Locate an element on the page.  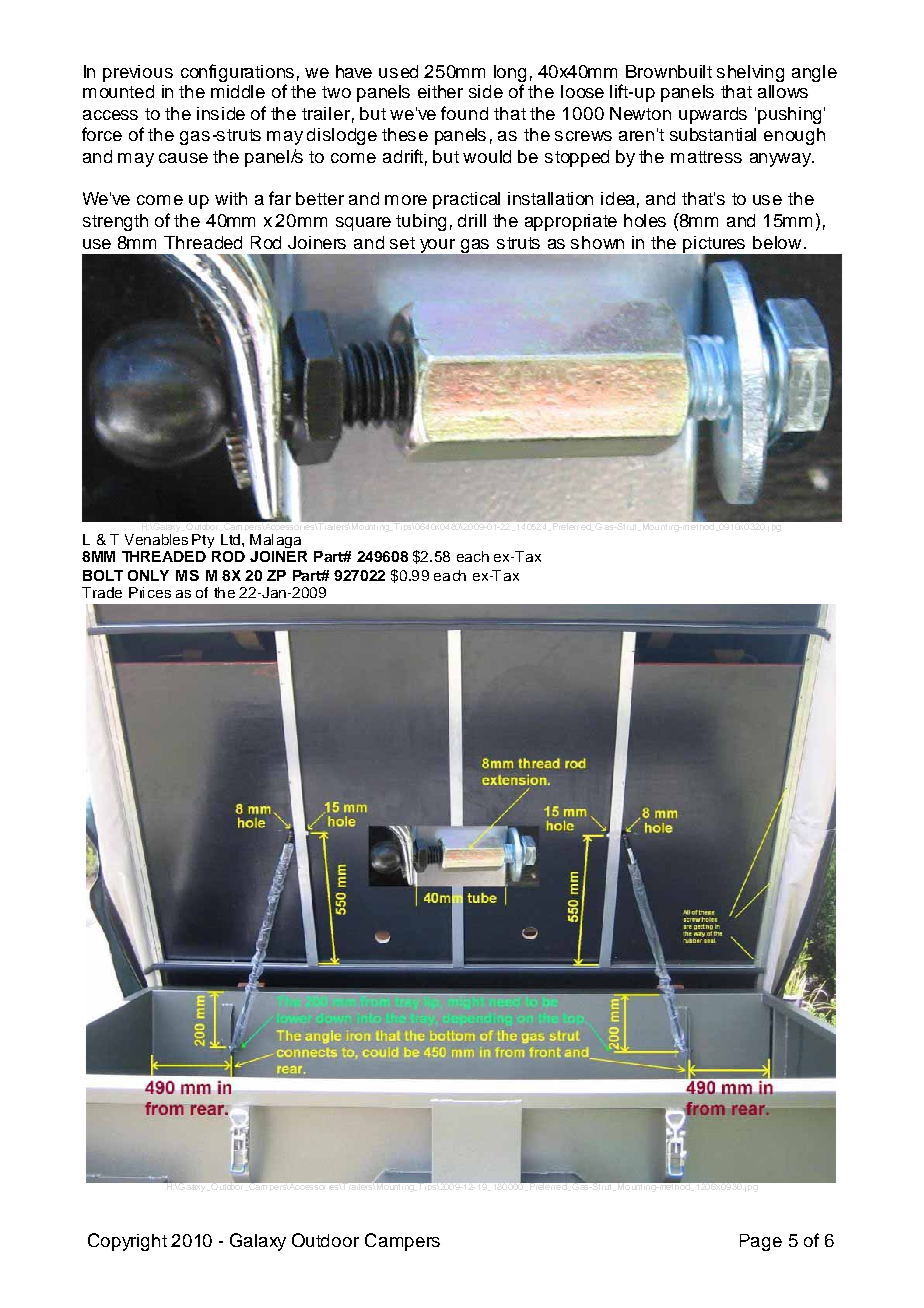
Page is located at coordinates (761, 1242).
